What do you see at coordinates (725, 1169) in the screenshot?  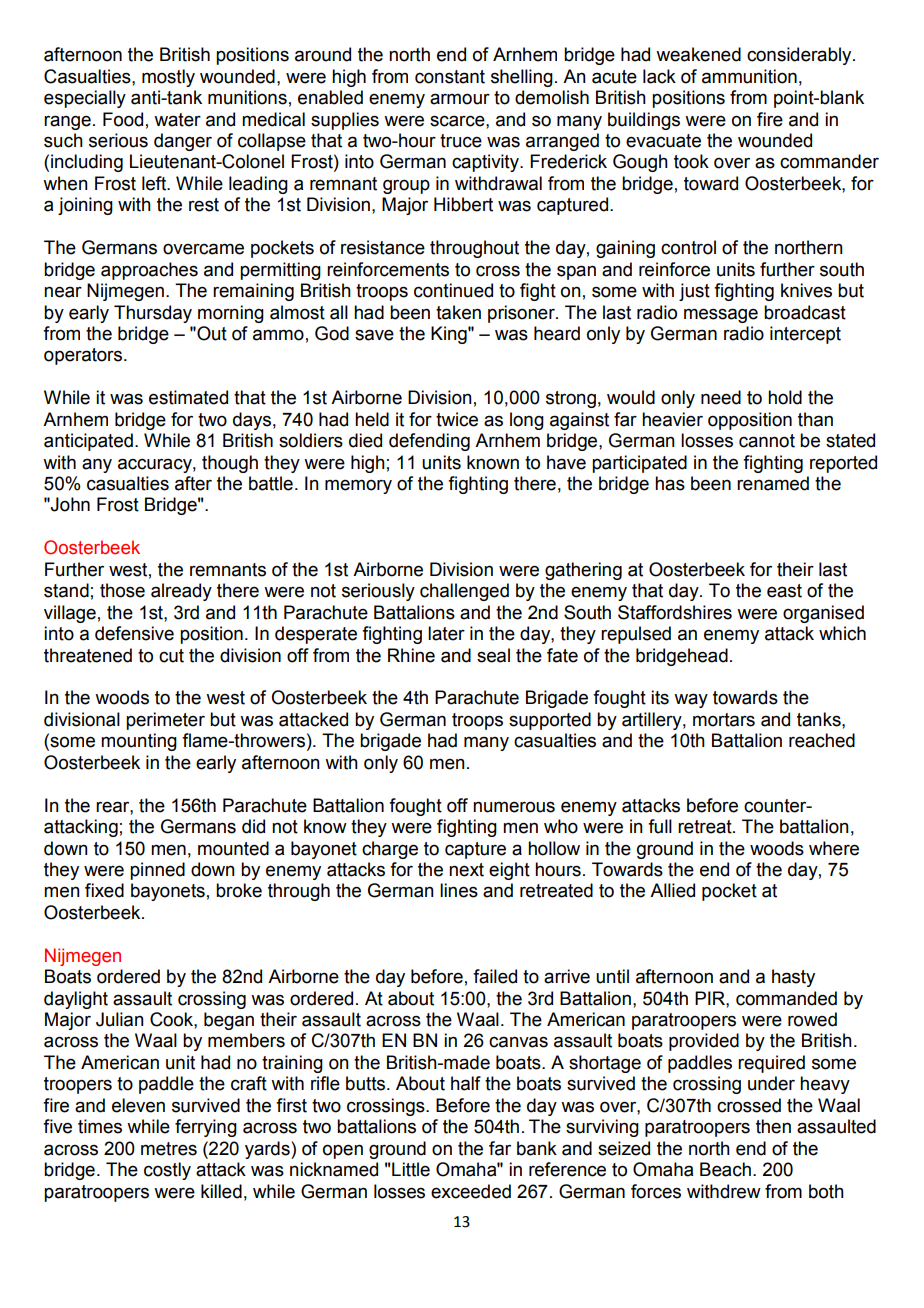 I see `Beach` at bounding box center [725, 1169].
